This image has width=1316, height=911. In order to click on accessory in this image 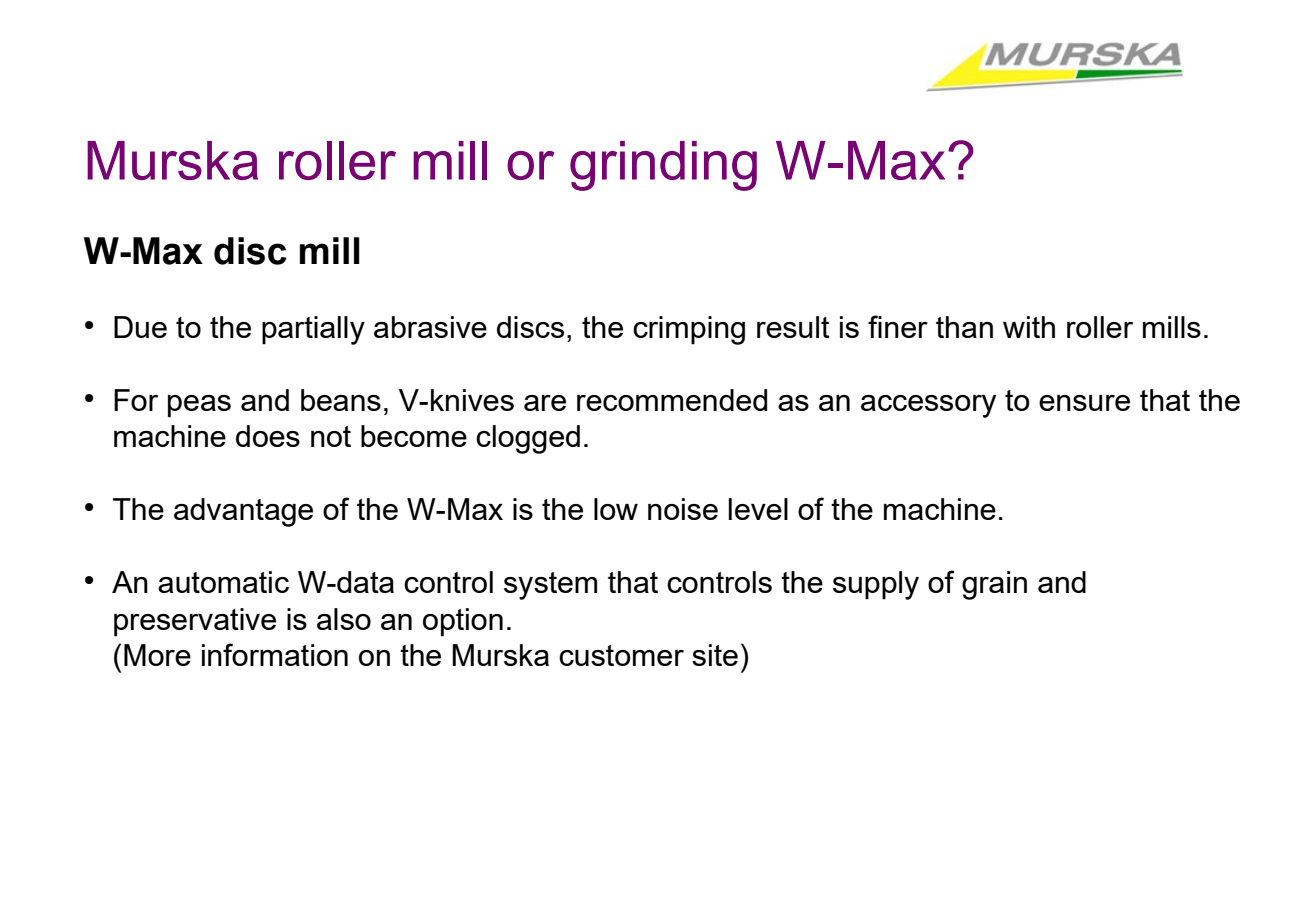, I will do `click(928, 406)`.
